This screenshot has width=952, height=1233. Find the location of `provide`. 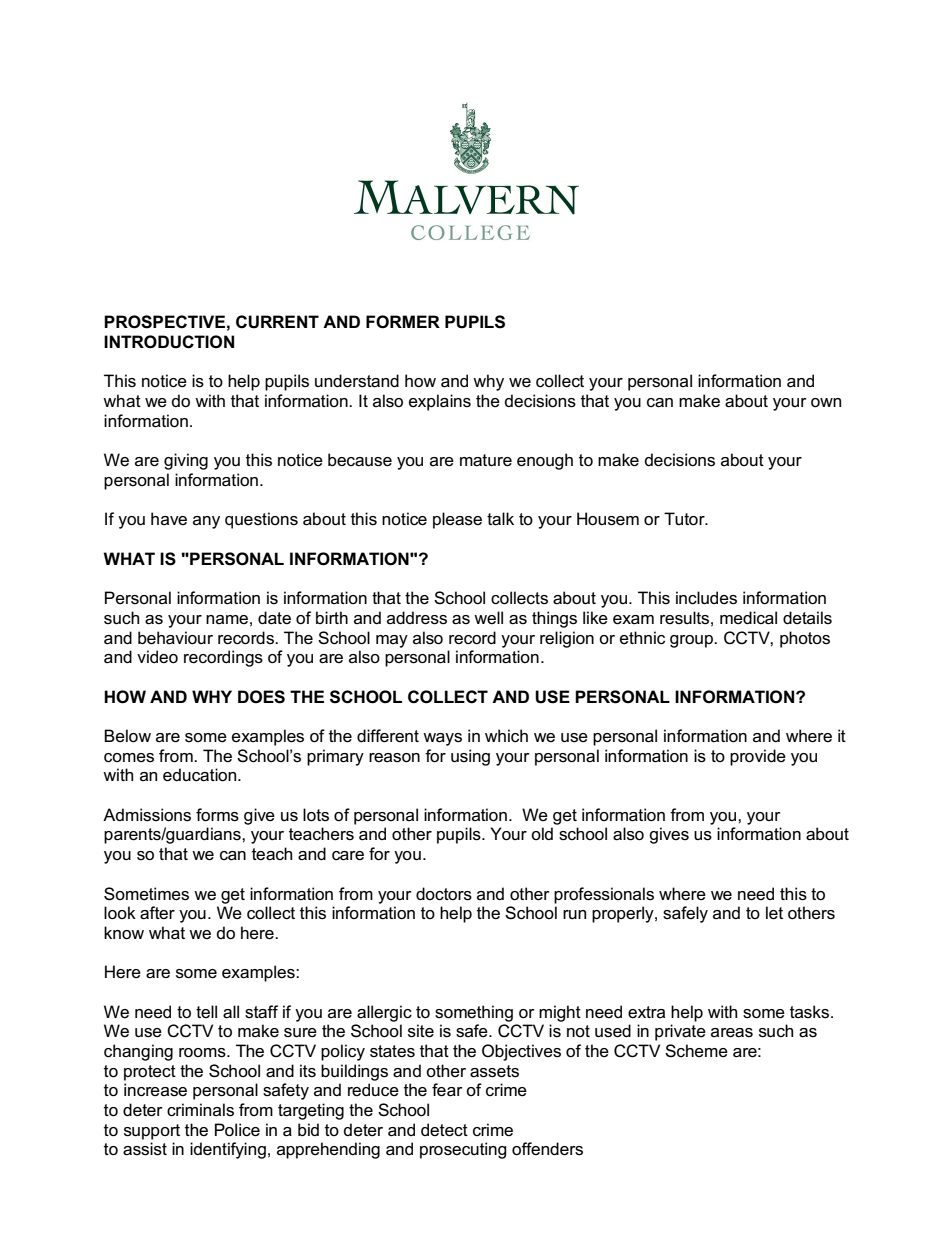

provide is located at coordinates (758, 757).
